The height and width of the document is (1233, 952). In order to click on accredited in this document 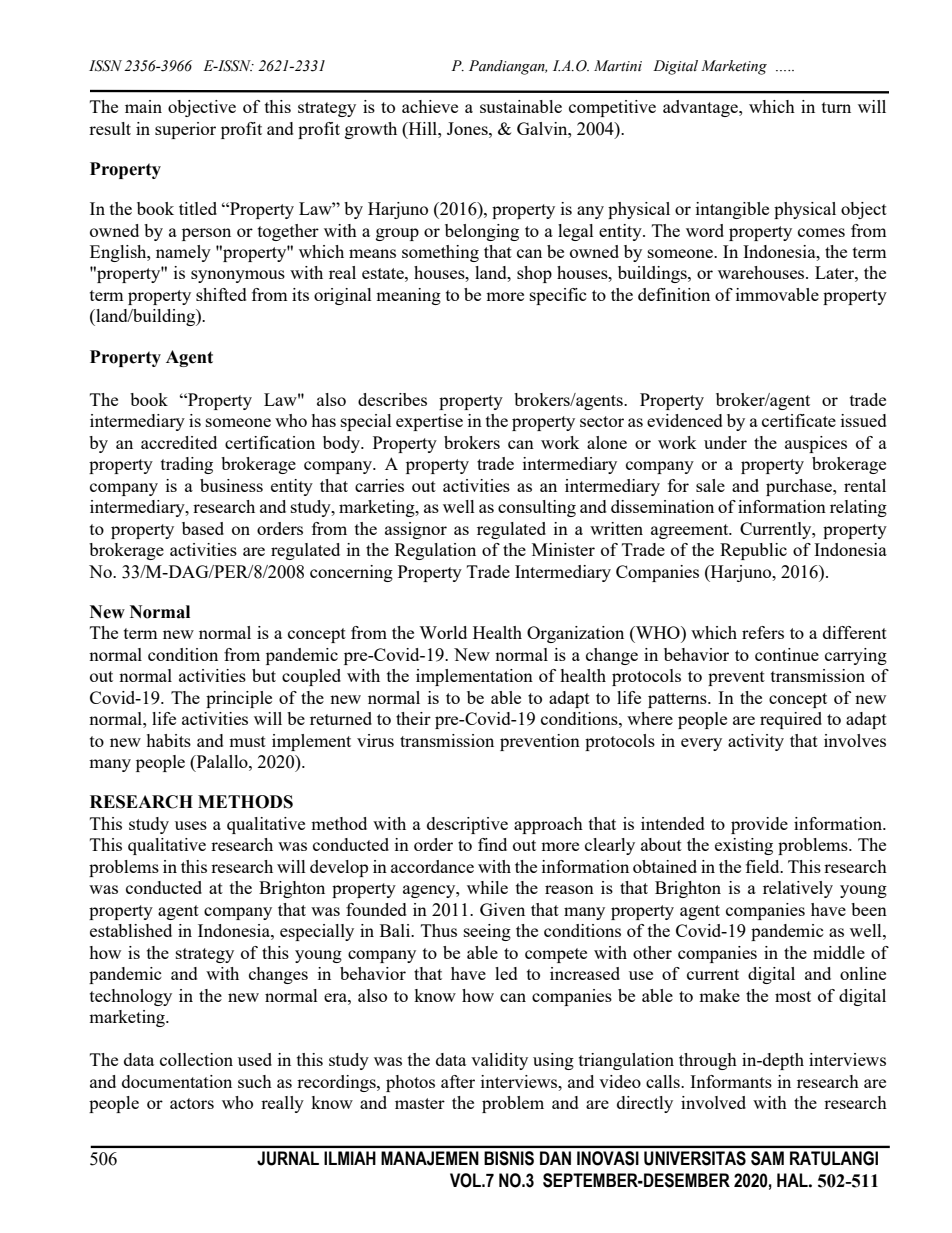, I will do `click(179, 442)`.
